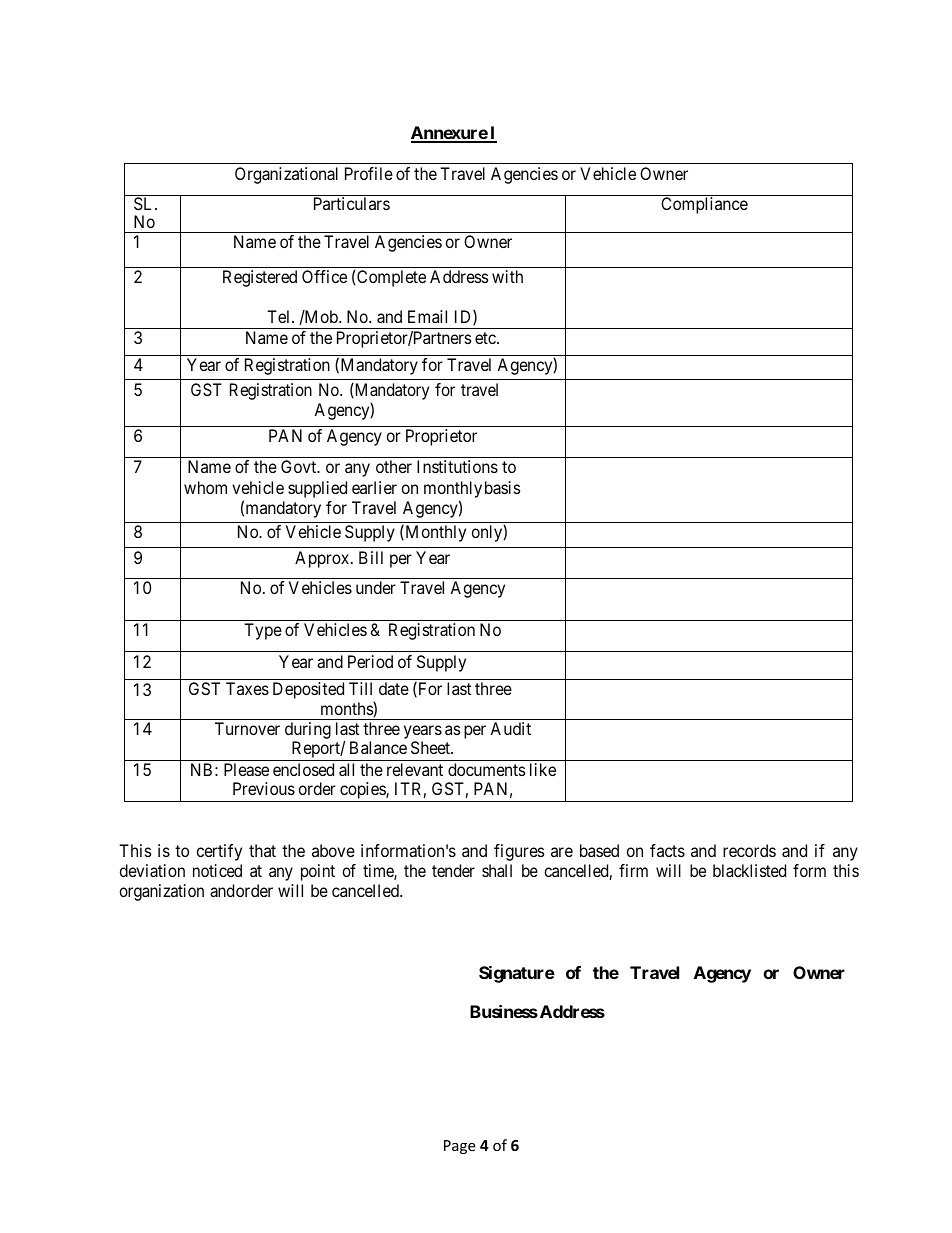  I want to click on Page, so click(459, 1147).
